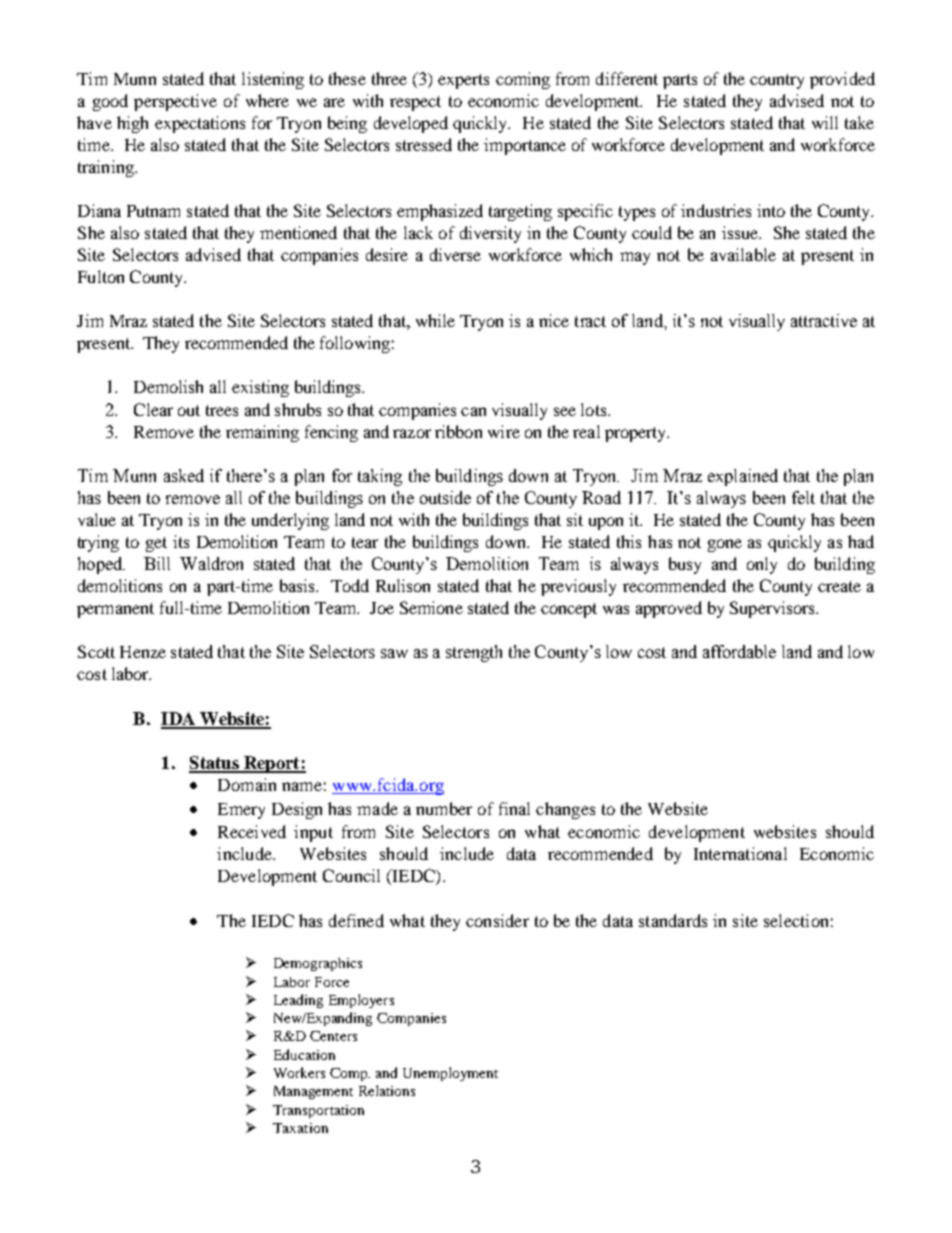  I want to click on country, so click(777, 81).
